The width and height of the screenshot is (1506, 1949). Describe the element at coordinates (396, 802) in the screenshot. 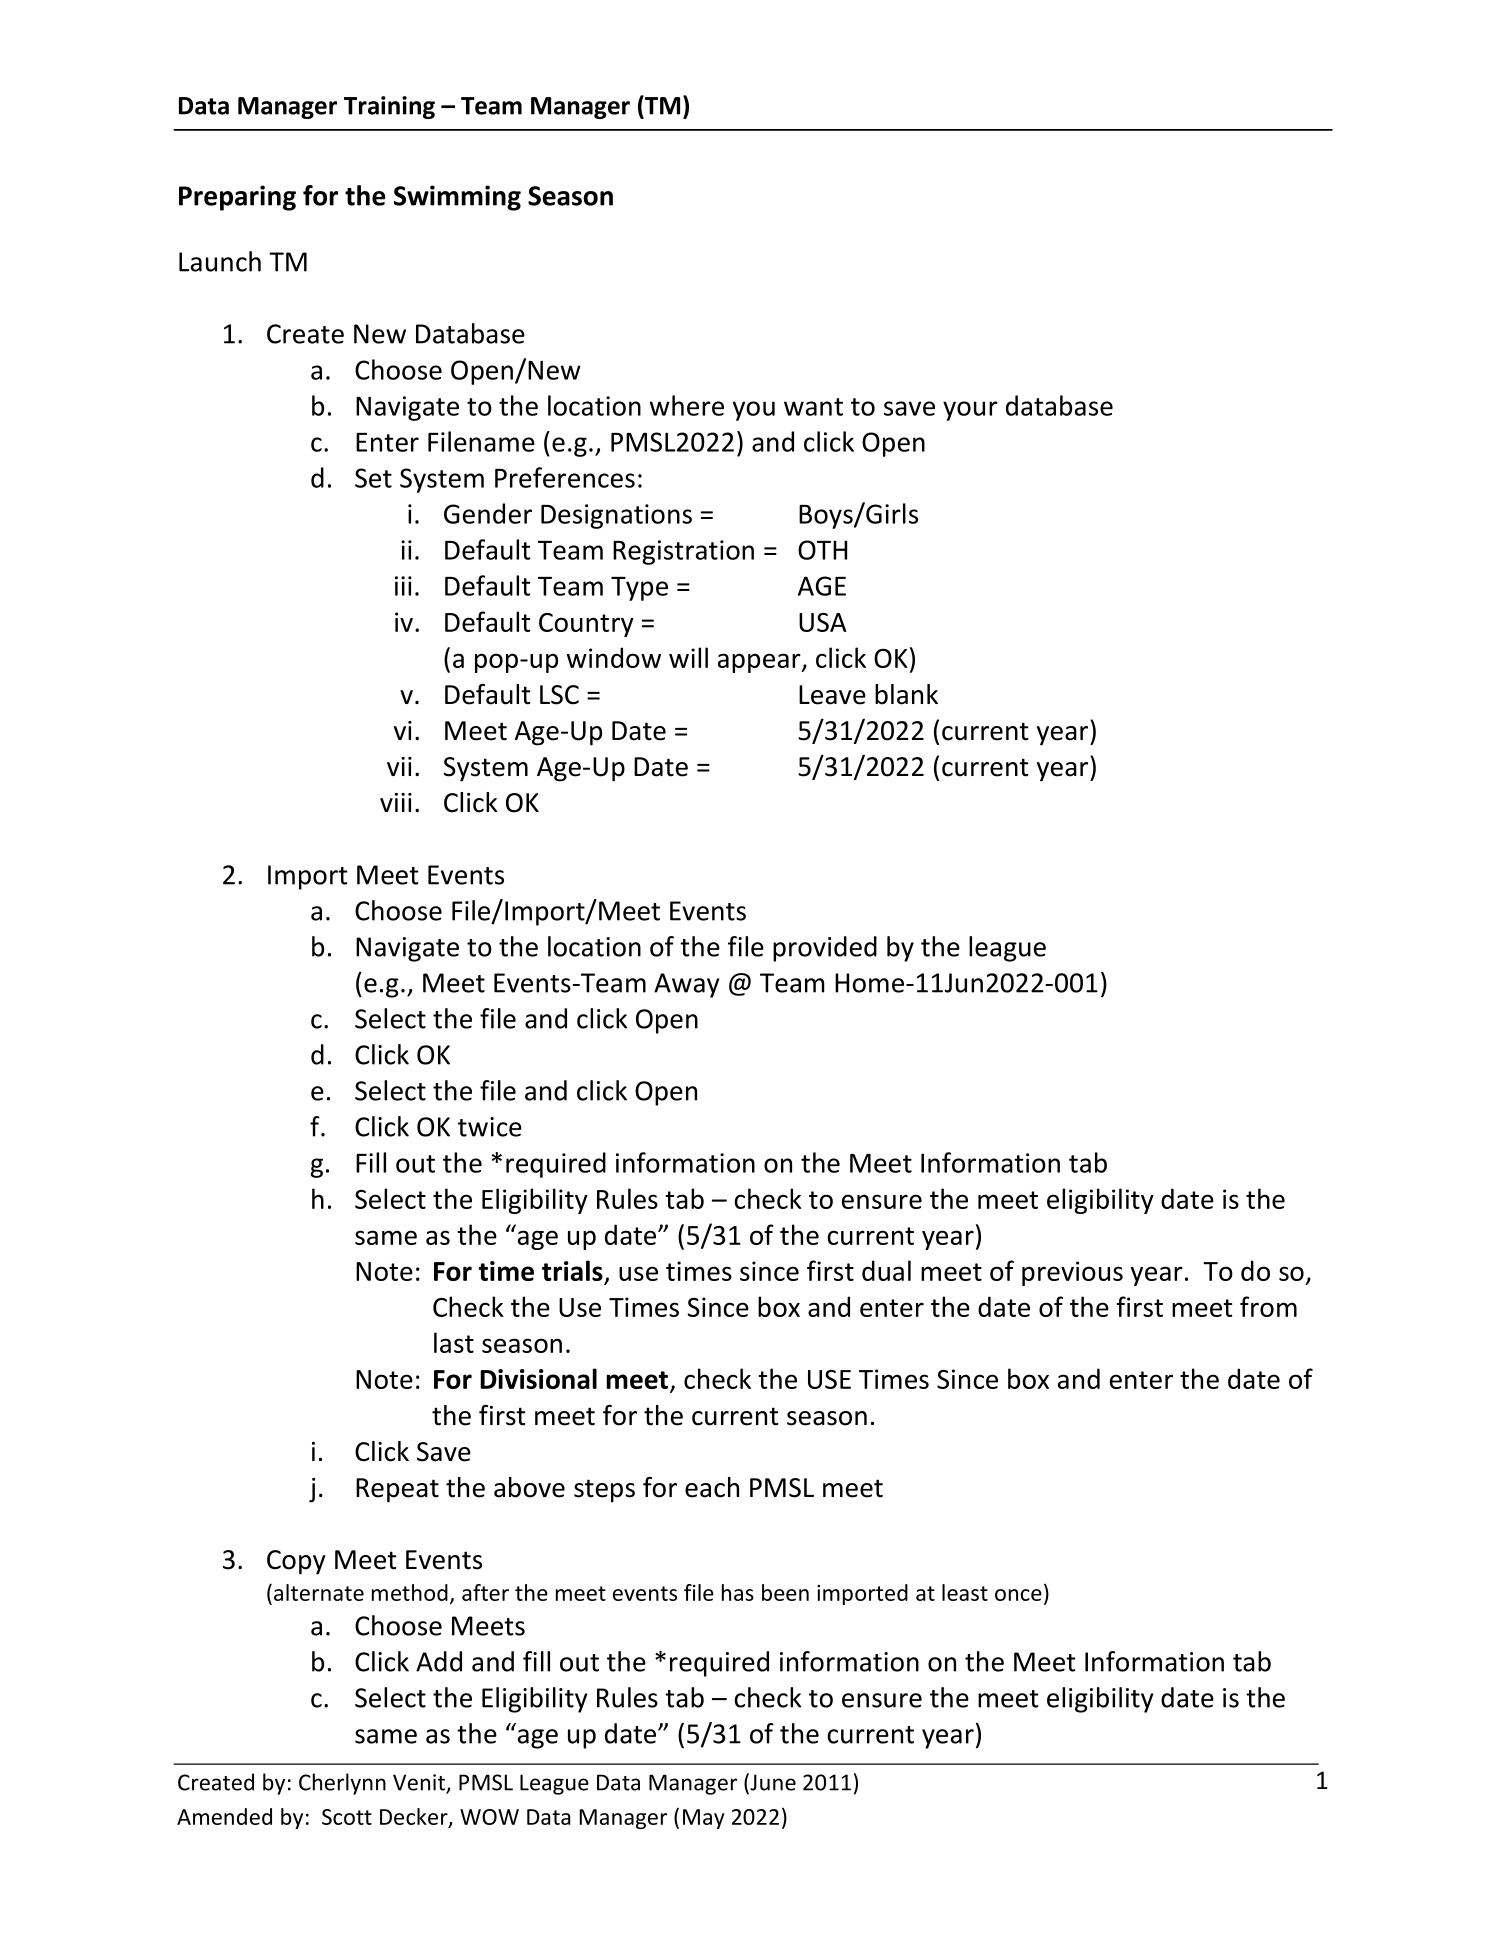

I see `viii` at that location.
